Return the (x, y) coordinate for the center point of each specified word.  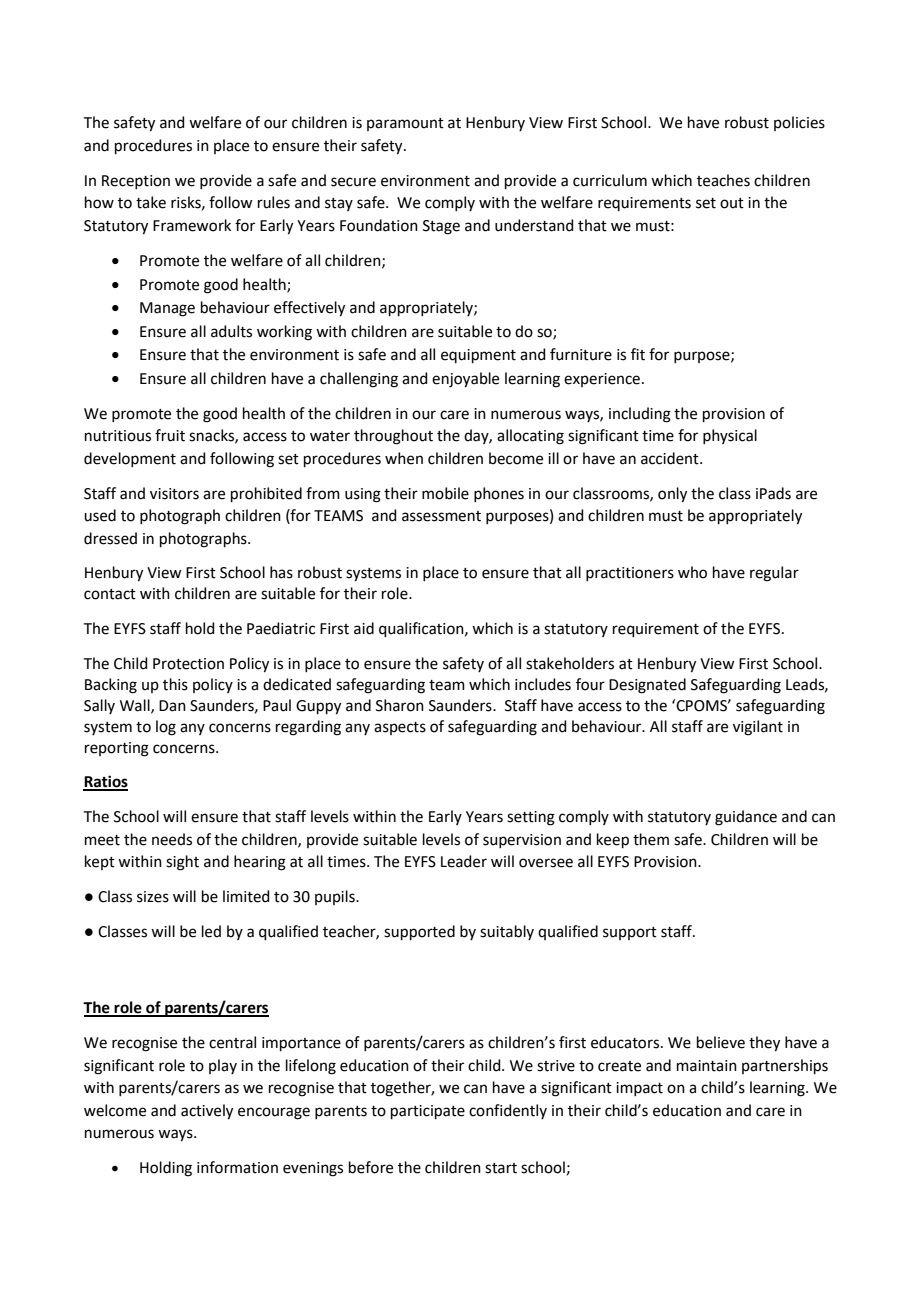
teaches (723, 180)
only (672, 495)
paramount (405, 124)
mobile (445, 493)
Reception (136, 182)
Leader (464, 861)
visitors (174, 494)
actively (207, 1112)
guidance (746, 818)
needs (172, 839)
